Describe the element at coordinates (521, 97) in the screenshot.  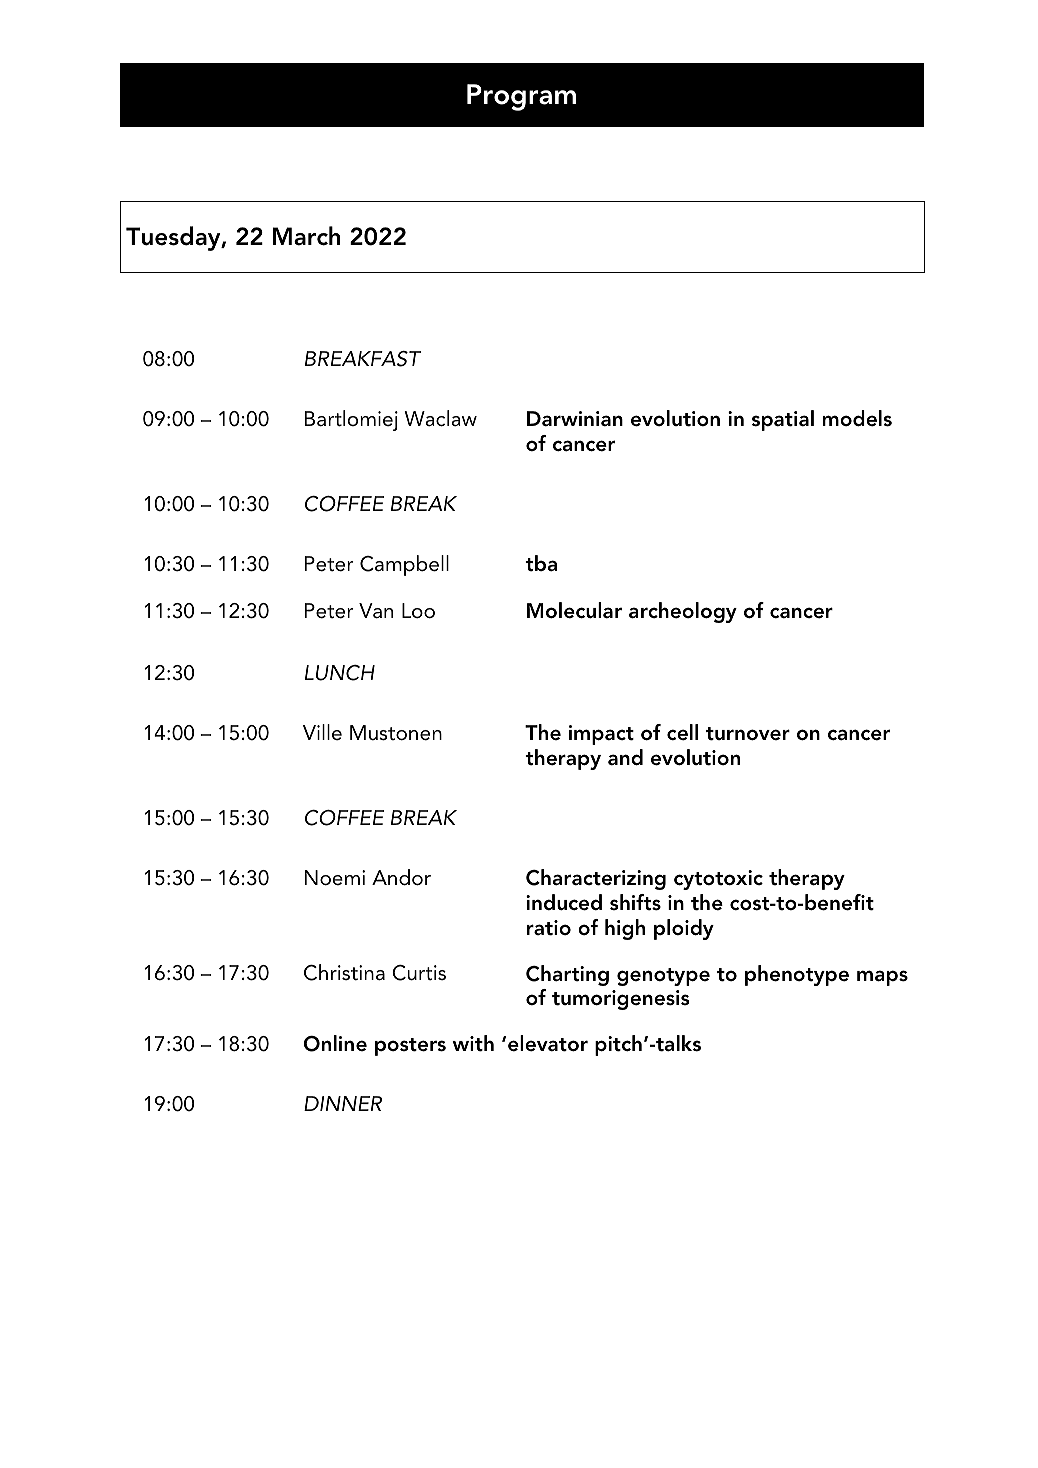
I see `Program` at that location.
